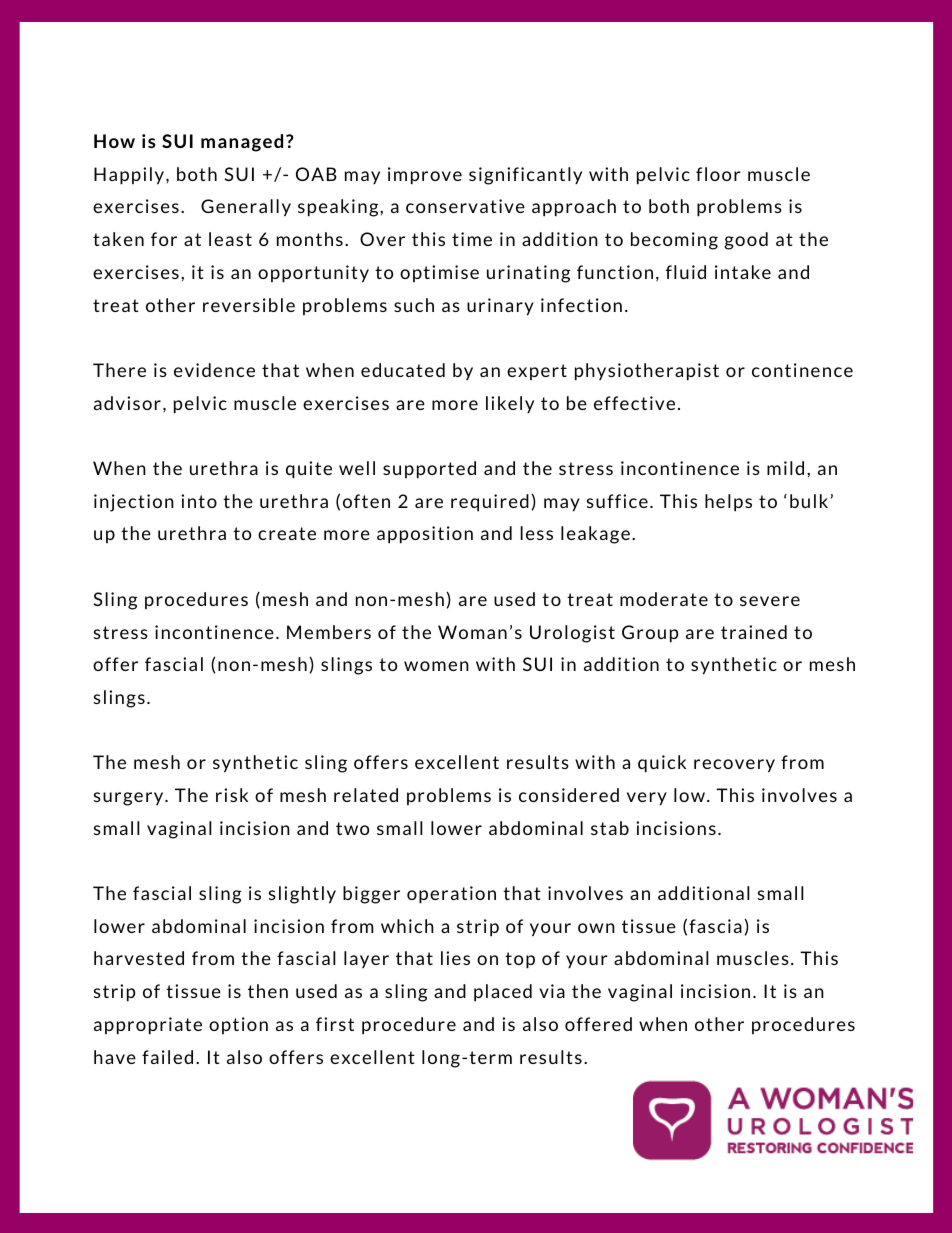 The width and height of the screenshot is (952, 1233). Describe the element at coordinates (429, 470) in the screenshot. I see `supported` at that location.
